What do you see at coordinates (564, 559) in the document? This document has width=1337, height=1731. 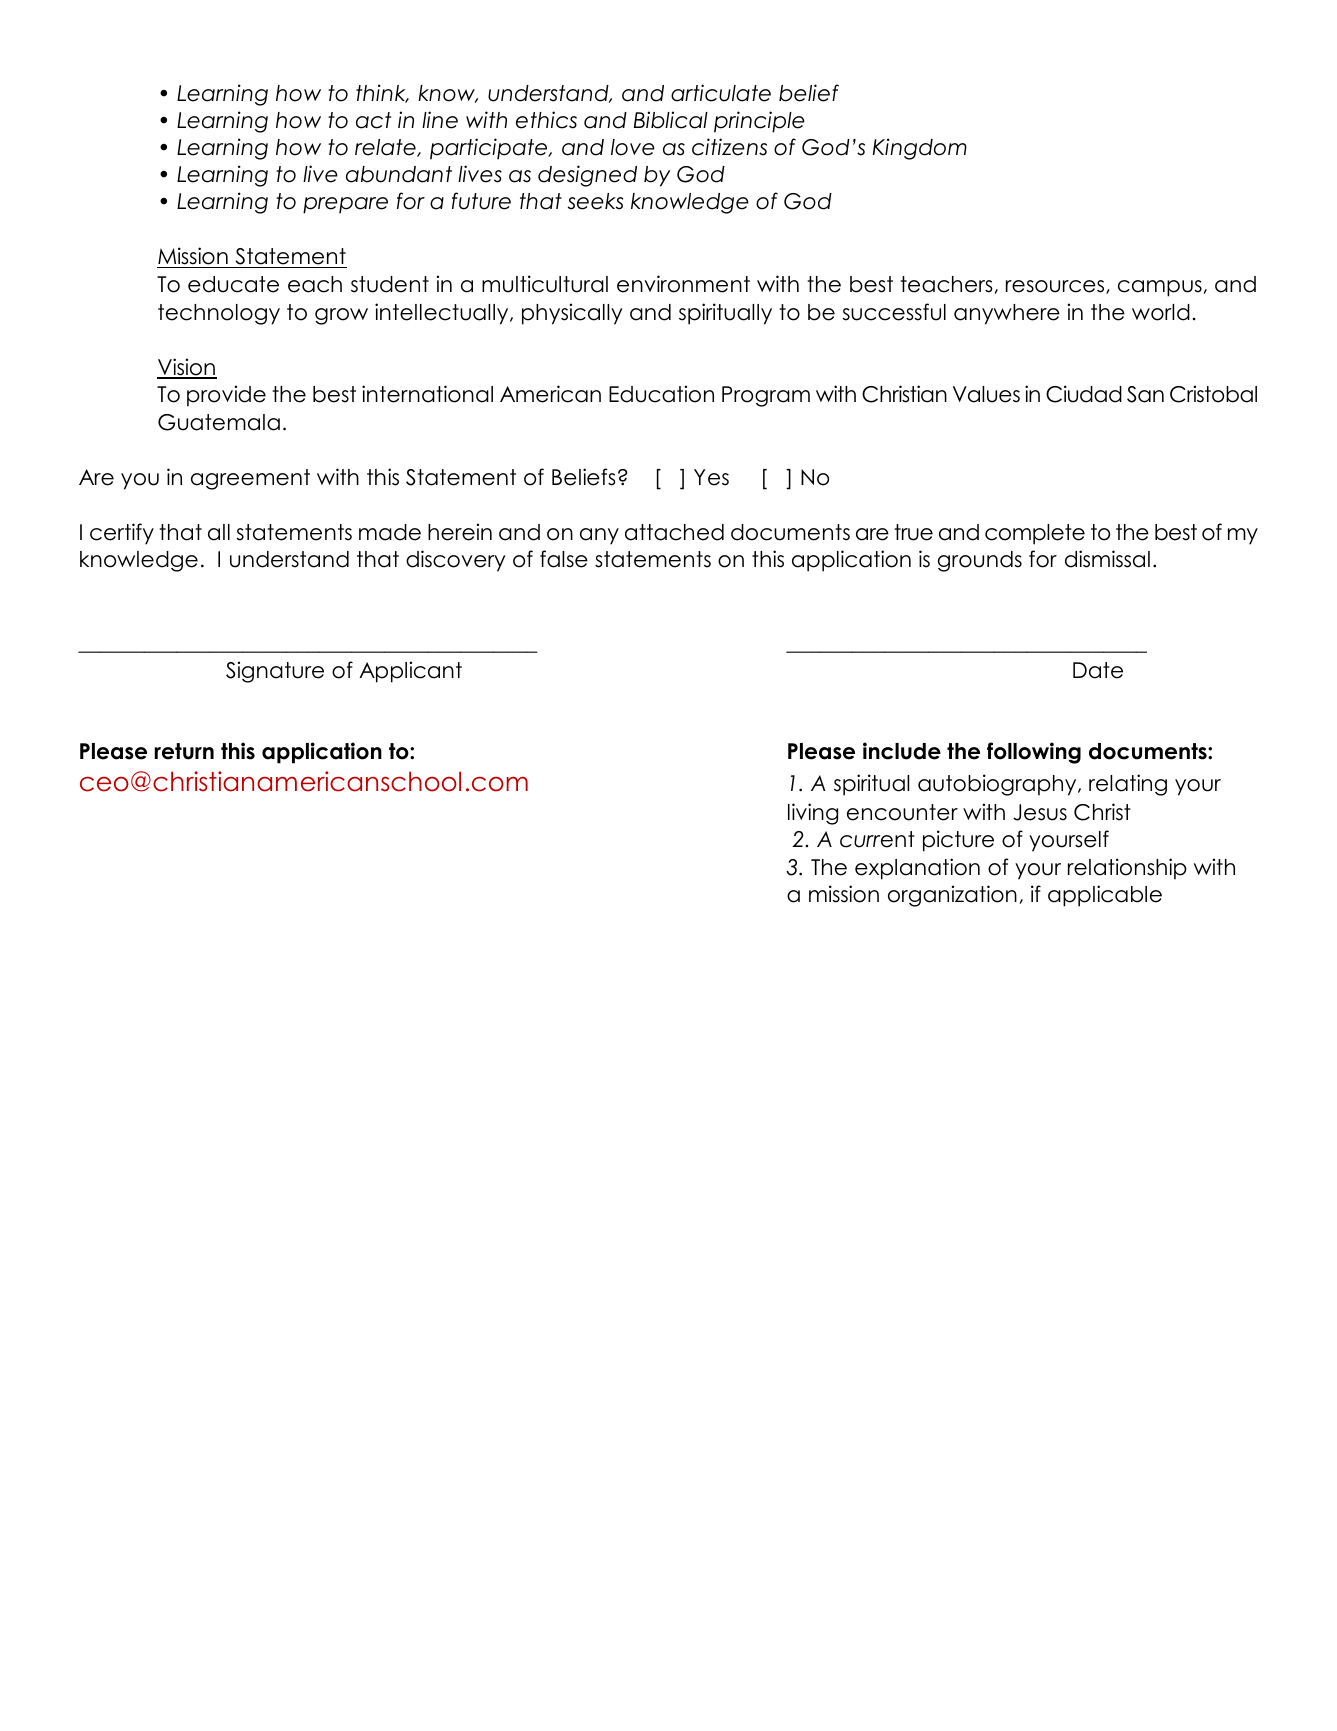 I see `false` at bounding box center [564, 559].
